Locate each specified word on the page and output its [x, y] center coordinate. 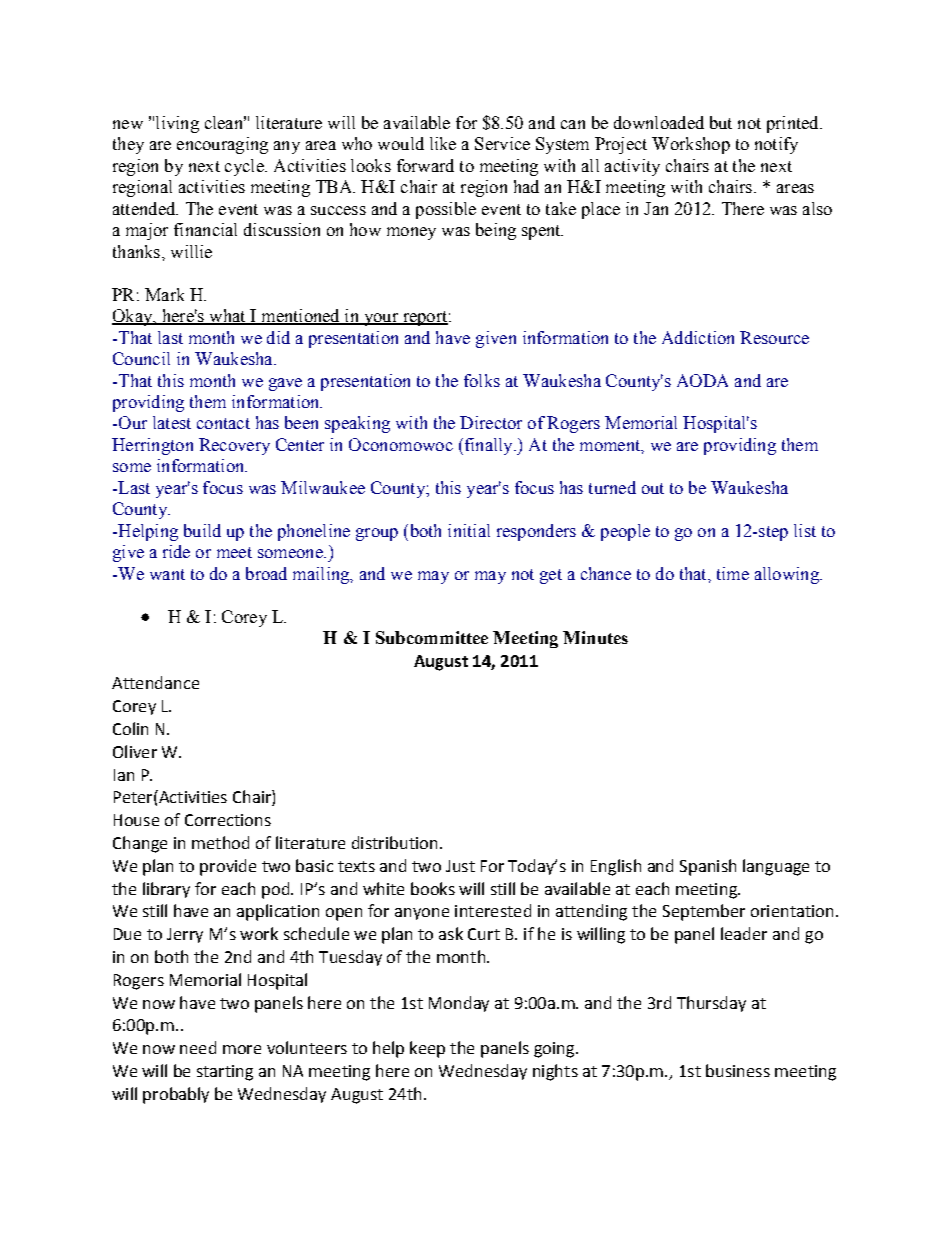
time [733, 573]
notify [776, 145]
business [738, 1070]
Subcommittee [432, 637]
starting [225, 1073]
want [167, 574]
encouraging [222, 145]
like [443, 143]
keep [427, 1049]
